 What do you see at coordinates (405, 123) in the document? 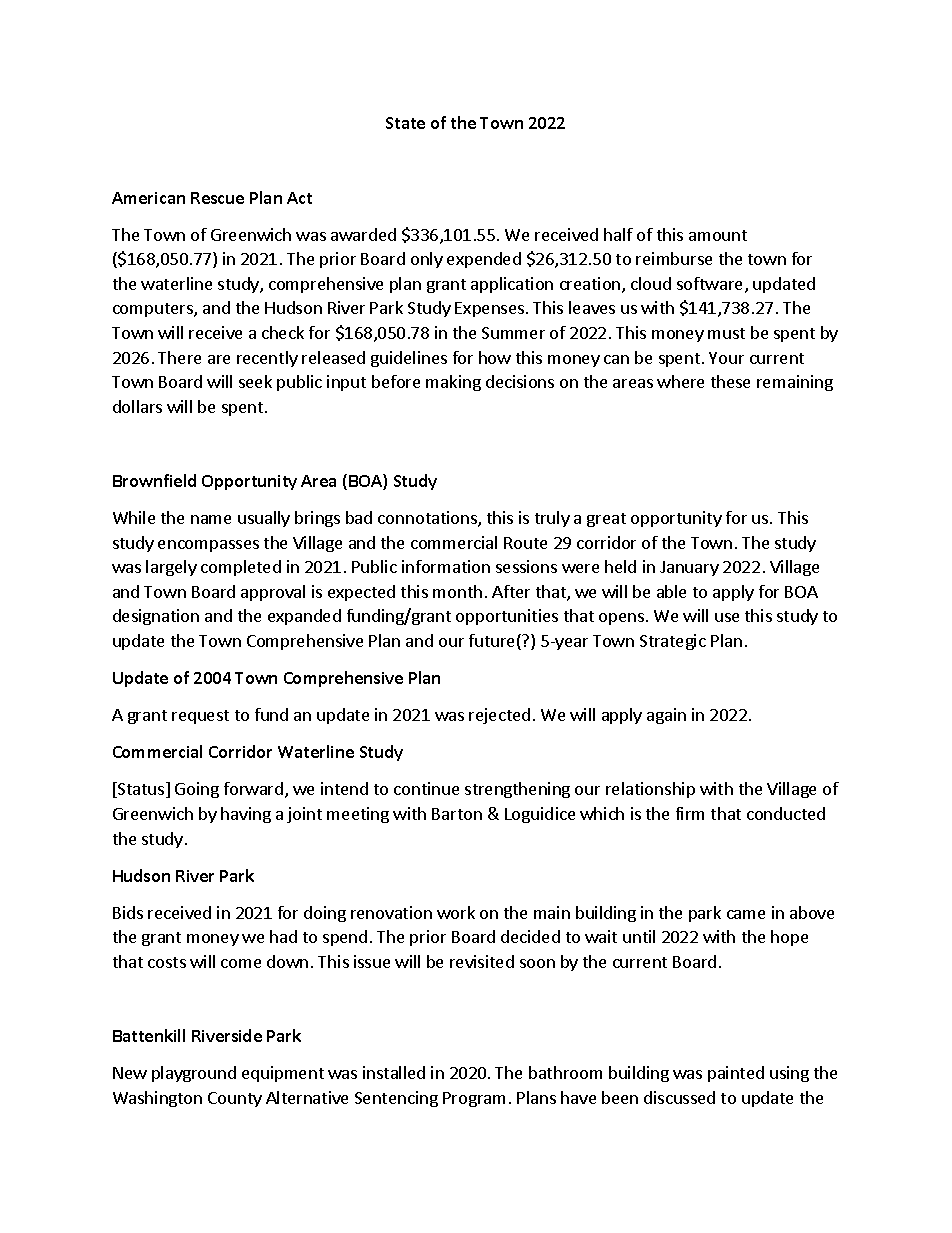
I see `State` at bounding box center [405, 123].
